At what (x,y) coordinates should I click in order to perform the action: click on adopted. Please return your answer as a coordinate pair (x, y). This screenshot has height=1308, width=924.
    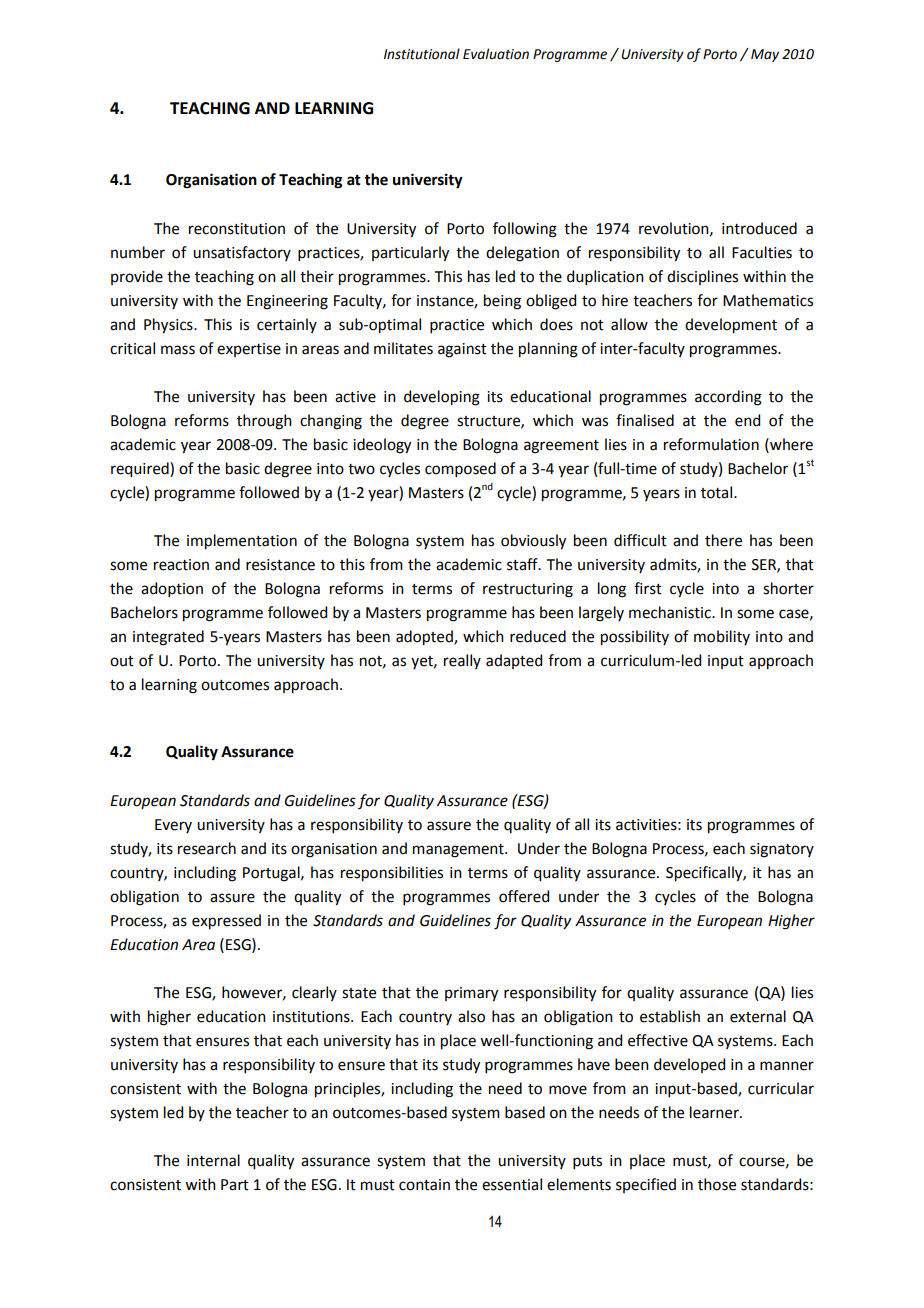
    Looking at the image, I should click on (425, 638).
